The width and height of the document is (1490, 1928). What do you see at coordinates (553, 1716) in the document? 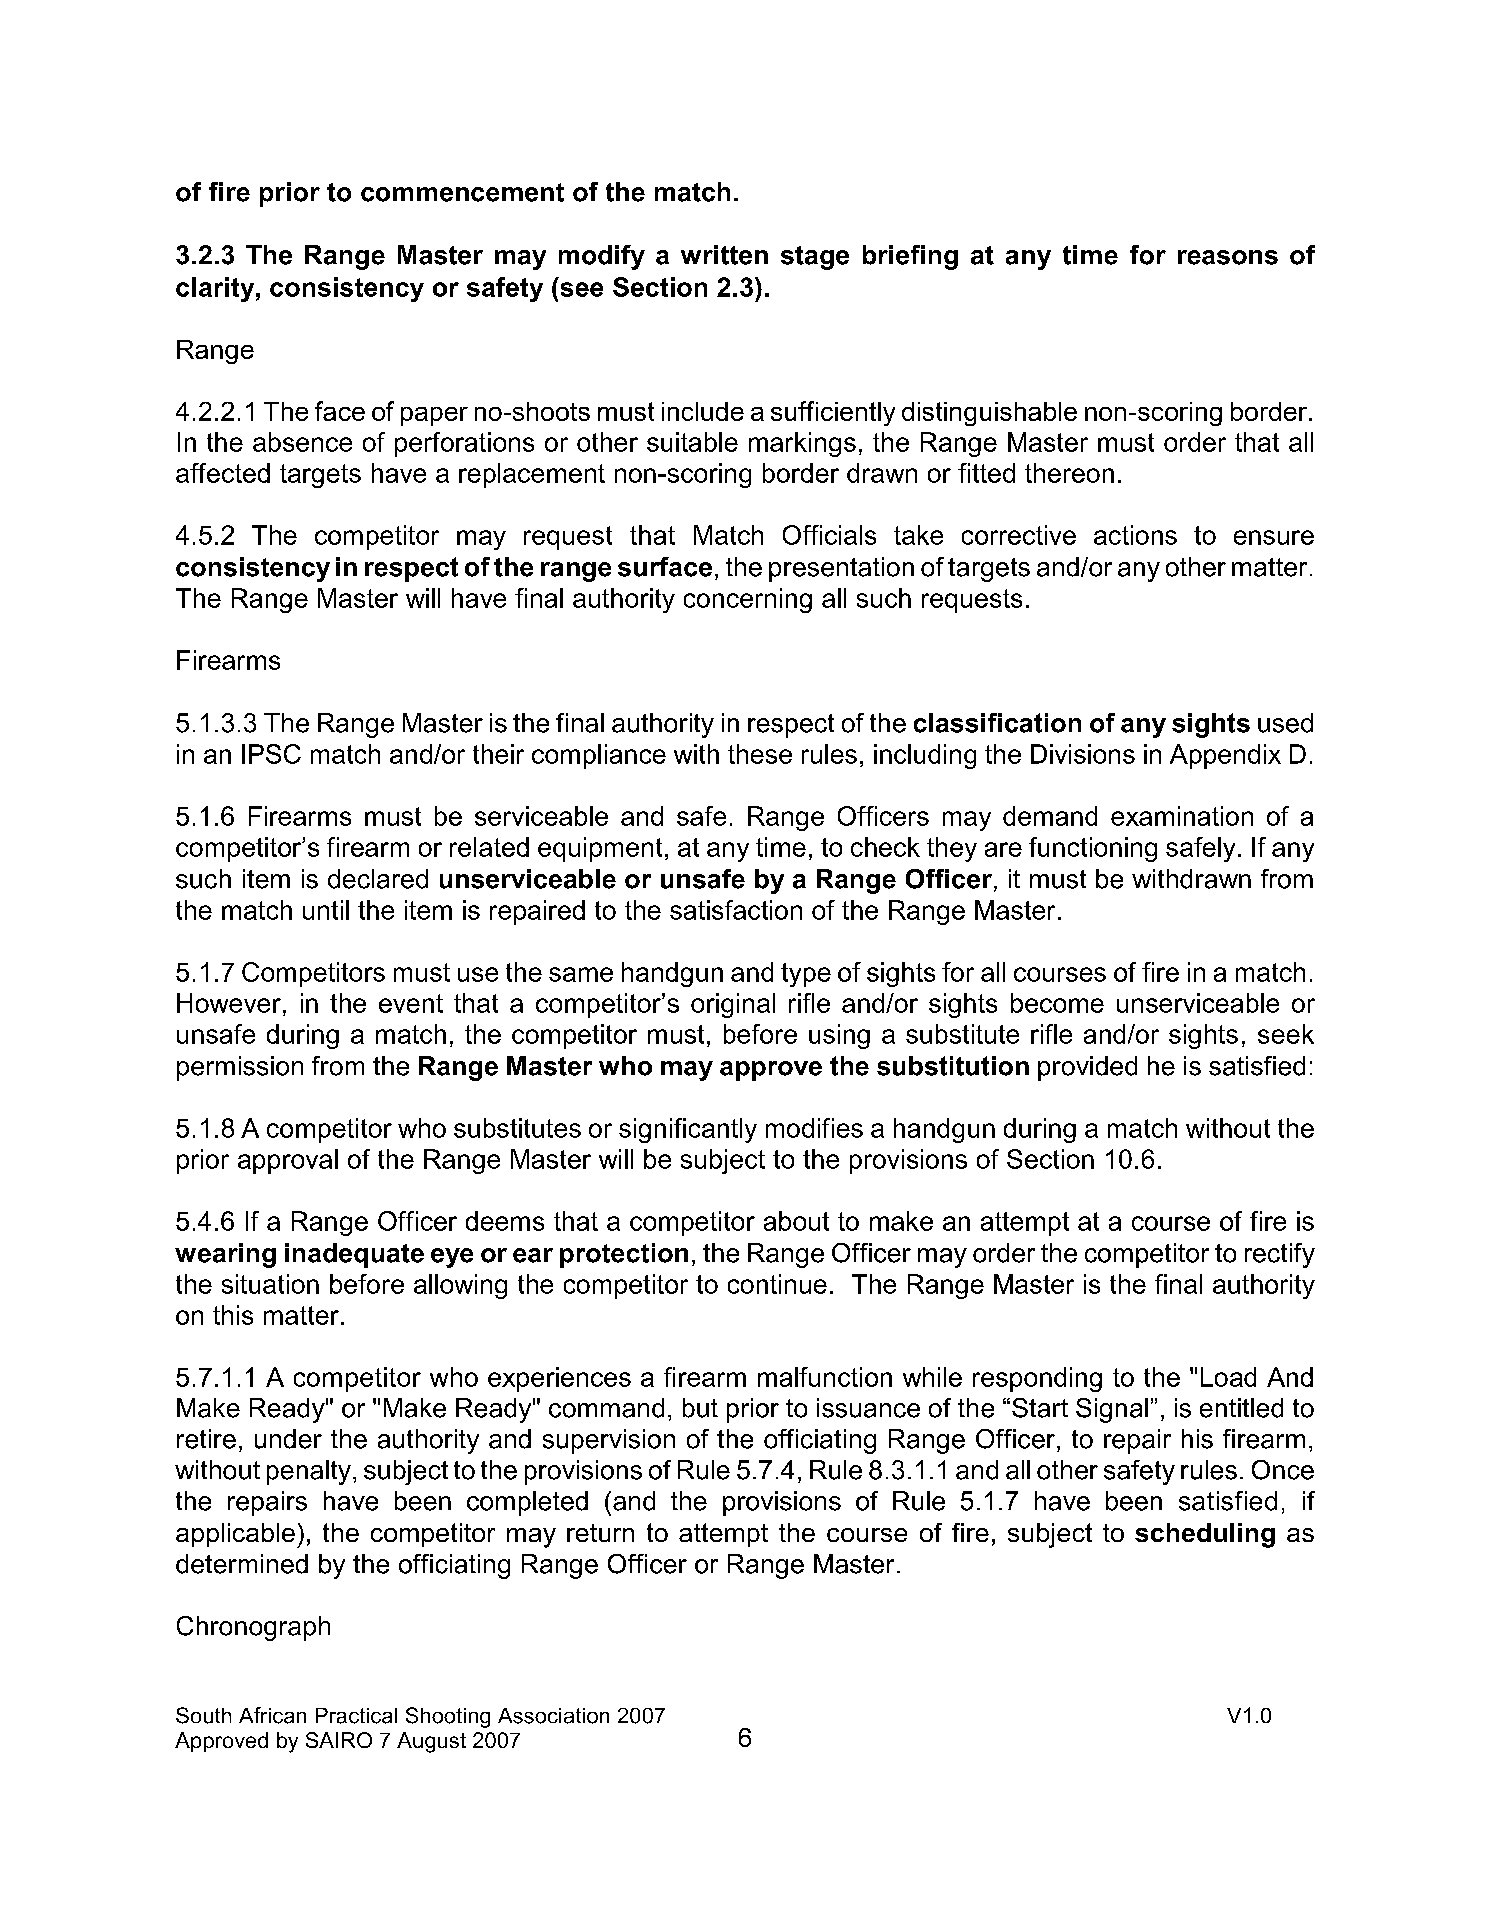
I see `Association` at bounding box center [553, 1716].
